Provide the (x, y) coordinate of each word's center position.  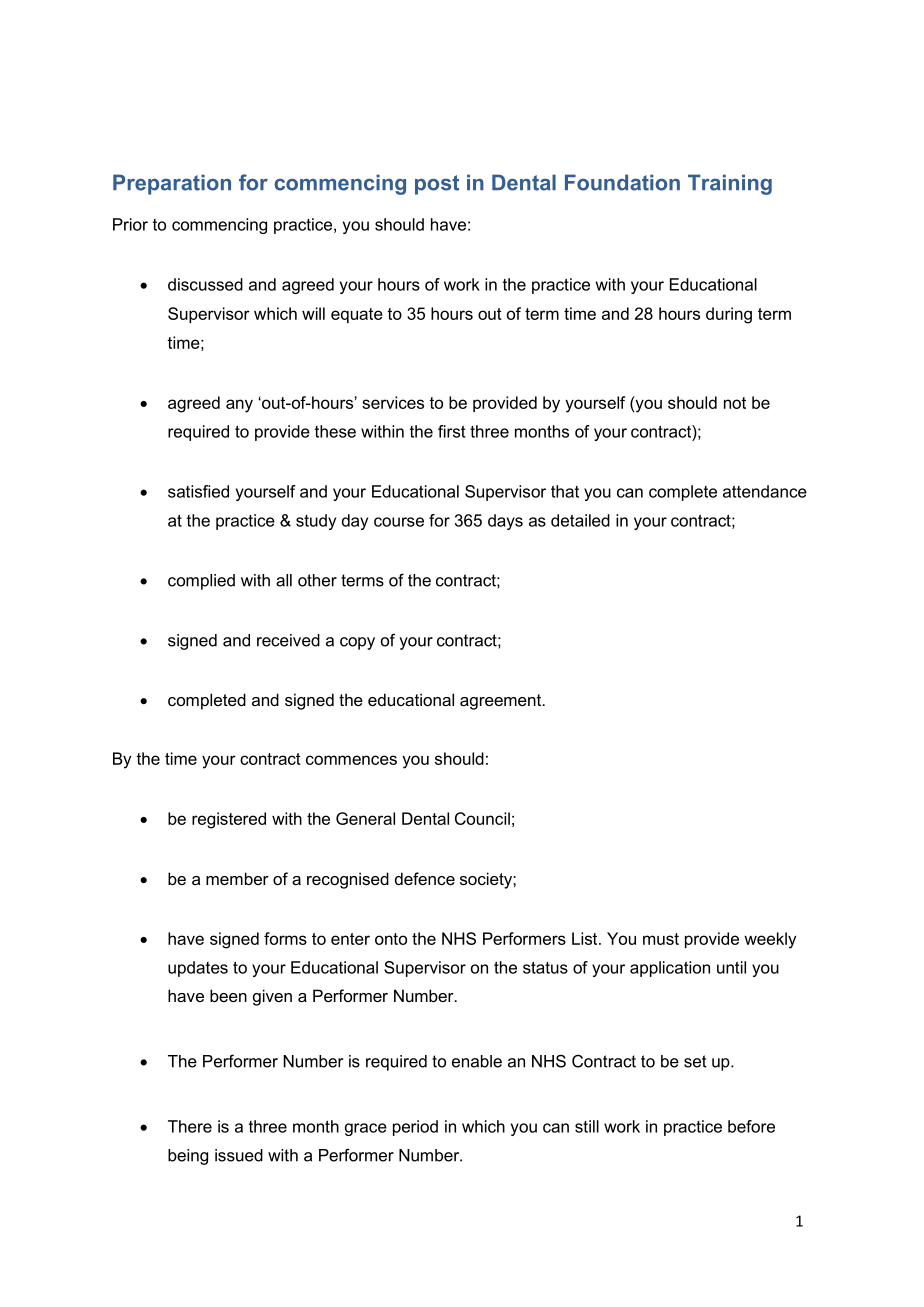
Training (730, 184)
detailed (580, 520)
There (190, 1126)
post (437, 185)
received (288, 640)
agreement (502, 702)
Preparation (172, 184)
